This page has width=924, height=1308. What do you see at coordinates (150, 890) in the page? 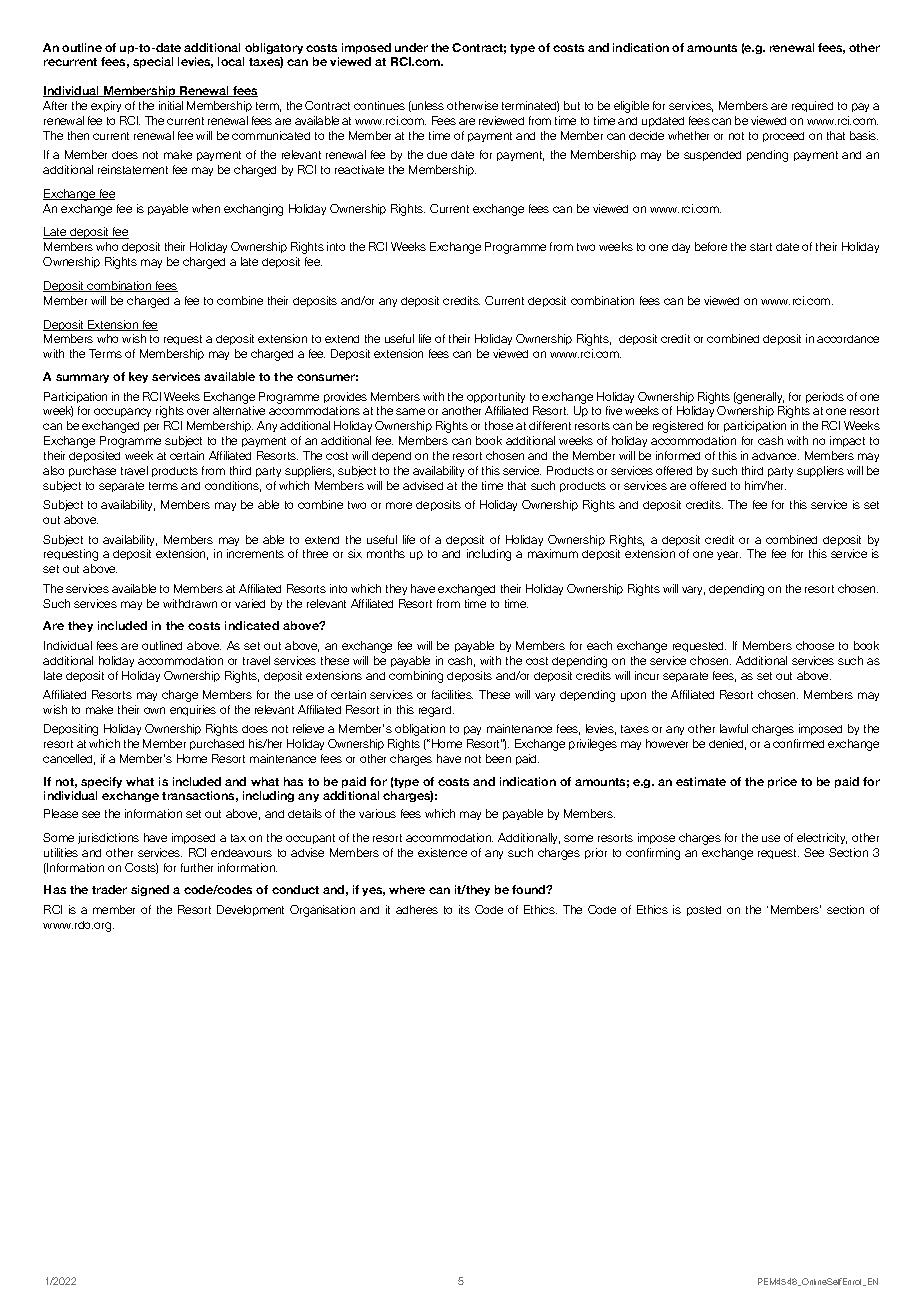
I see `signed` at bounding box center [150, 890].
